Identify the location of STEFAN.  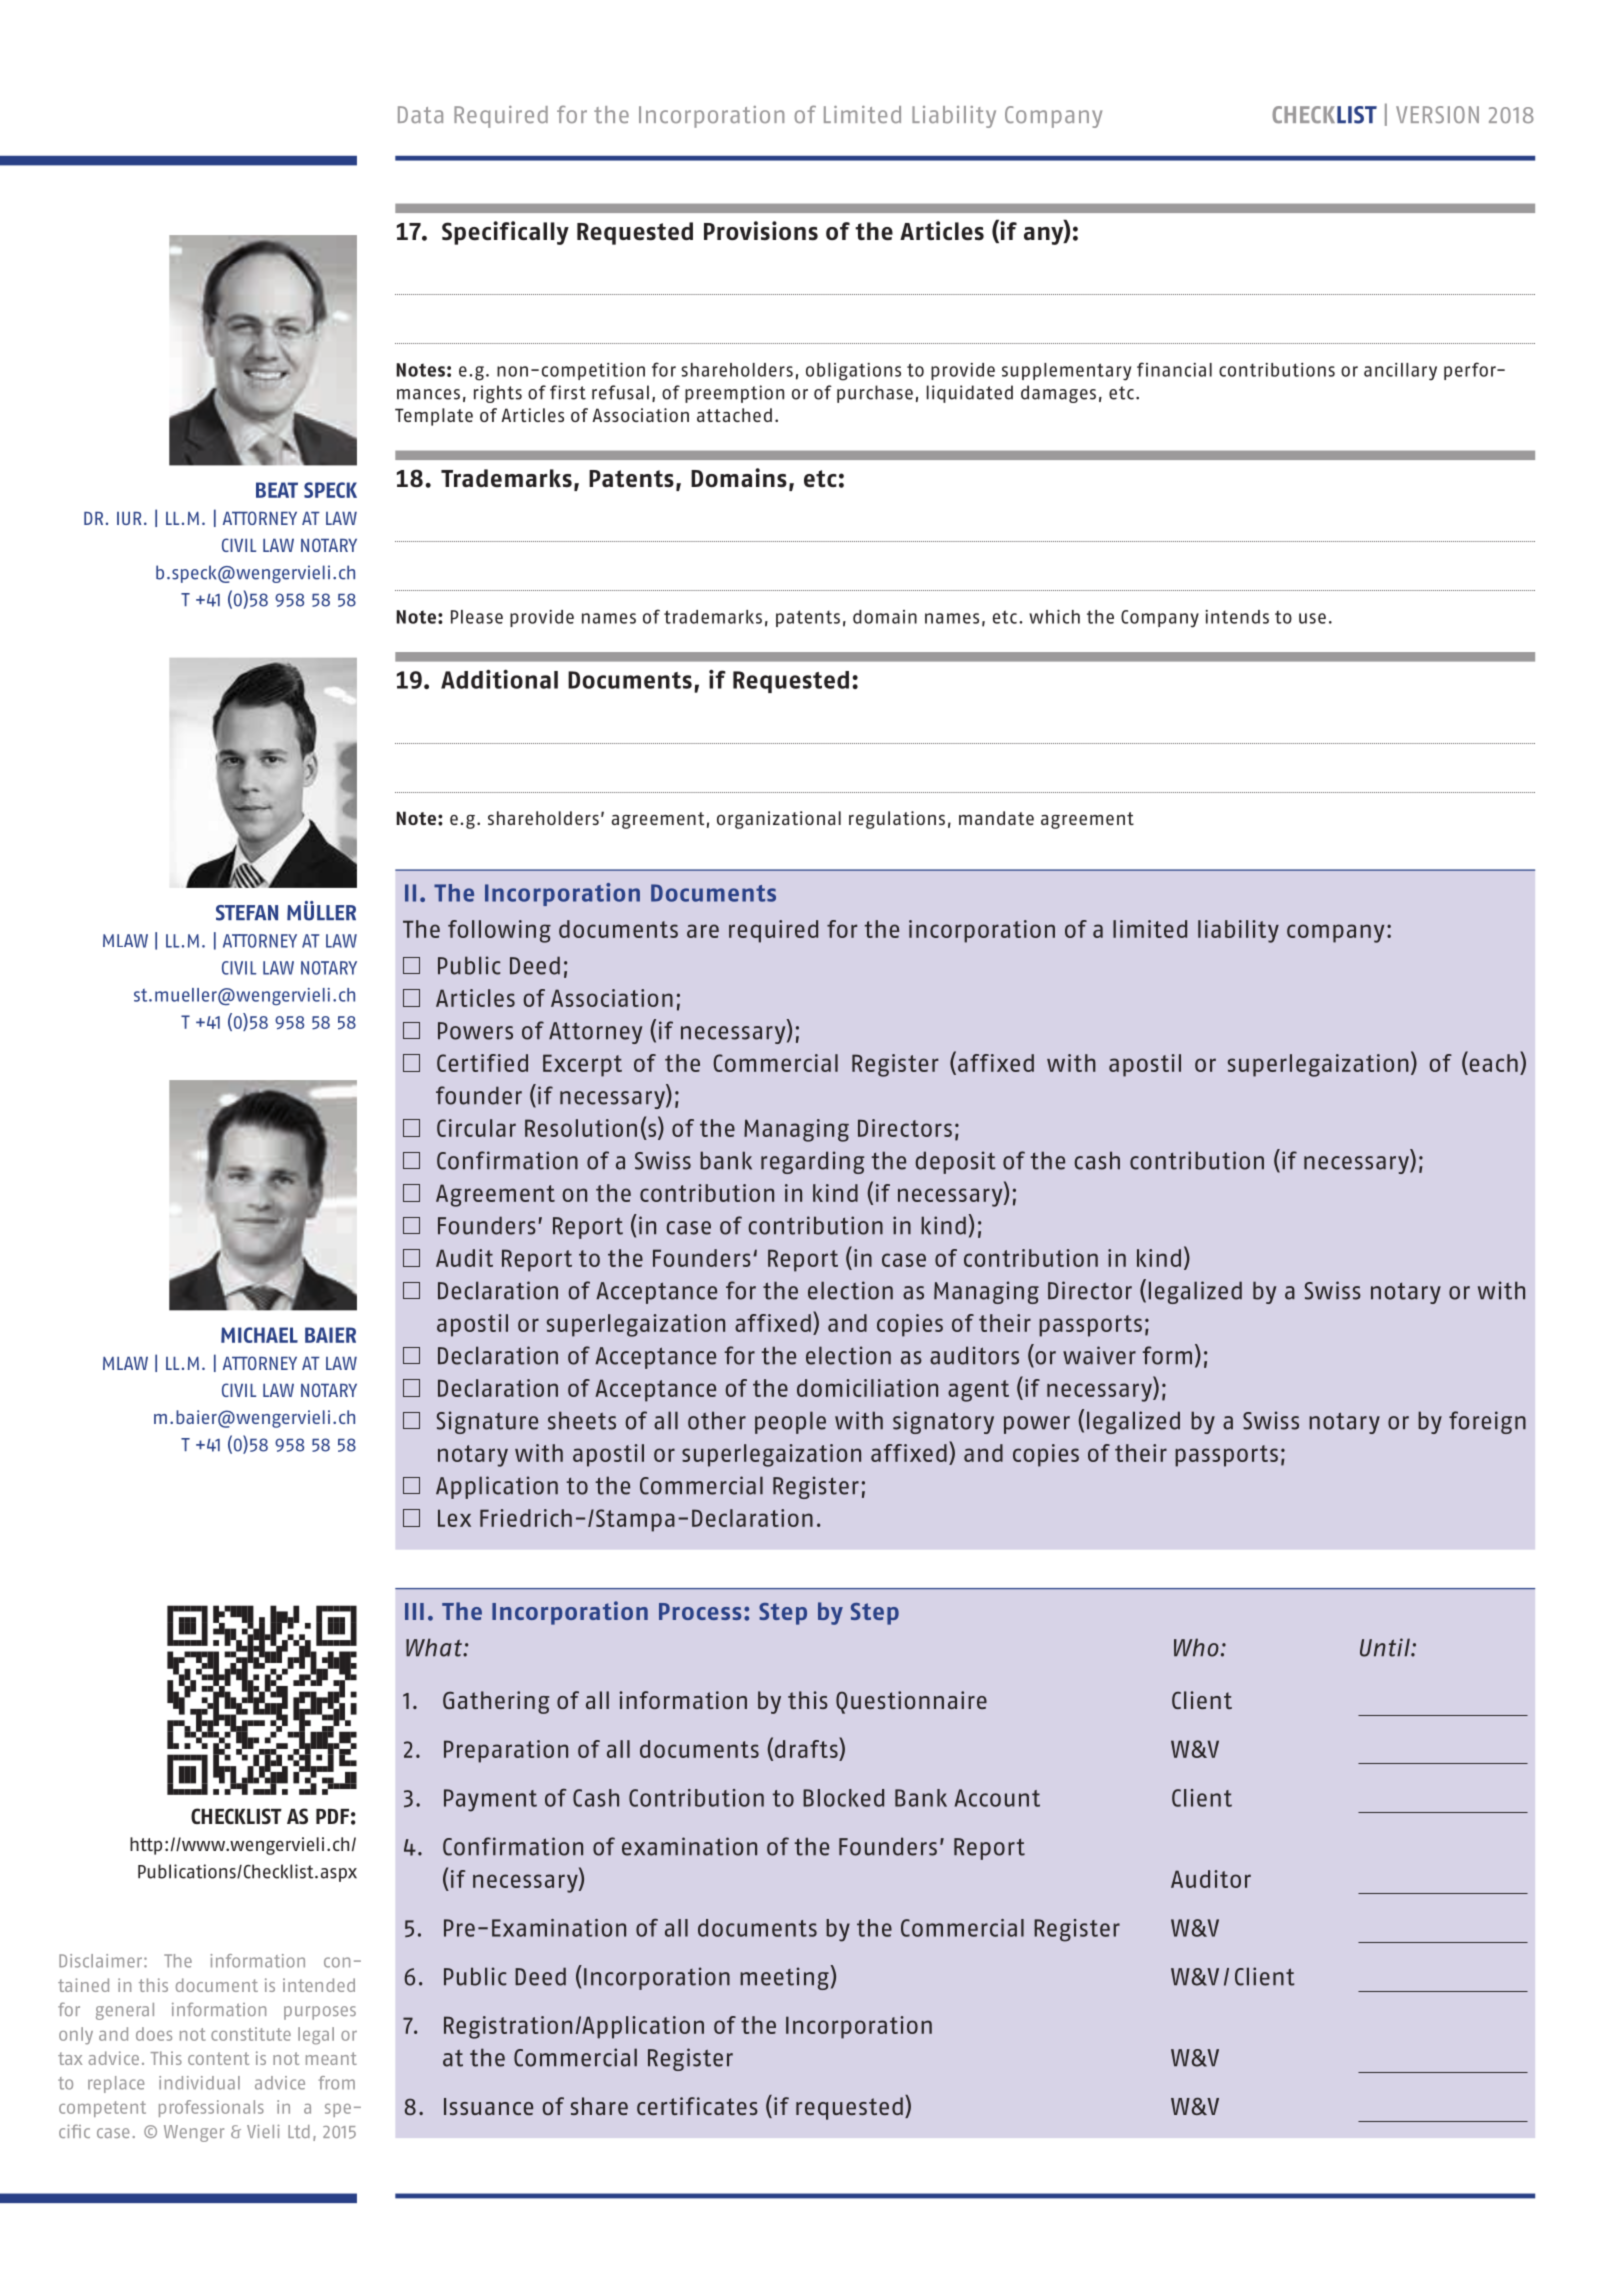
(247, 913).
